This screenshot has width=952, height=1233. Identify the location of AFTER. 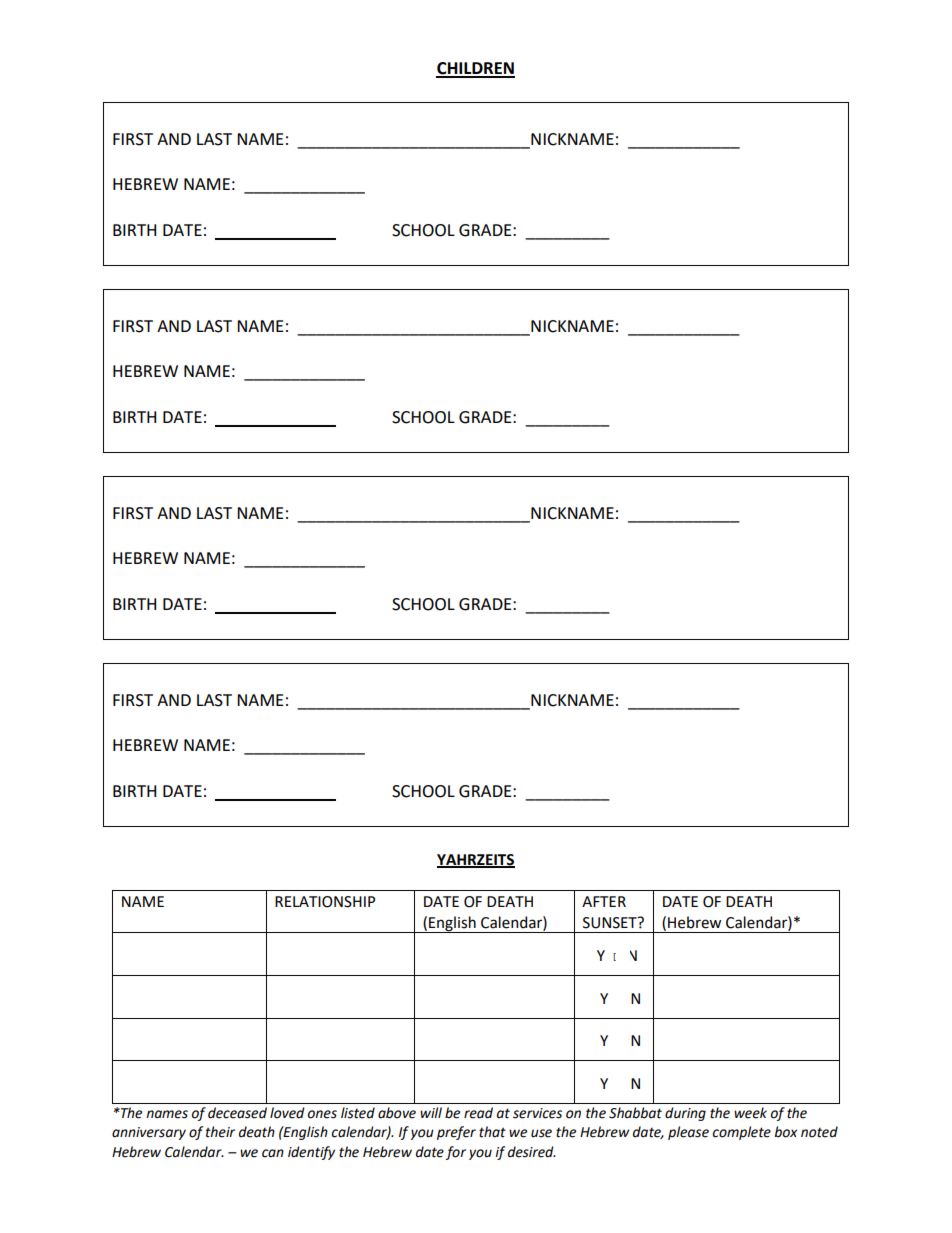
(604, 901).
